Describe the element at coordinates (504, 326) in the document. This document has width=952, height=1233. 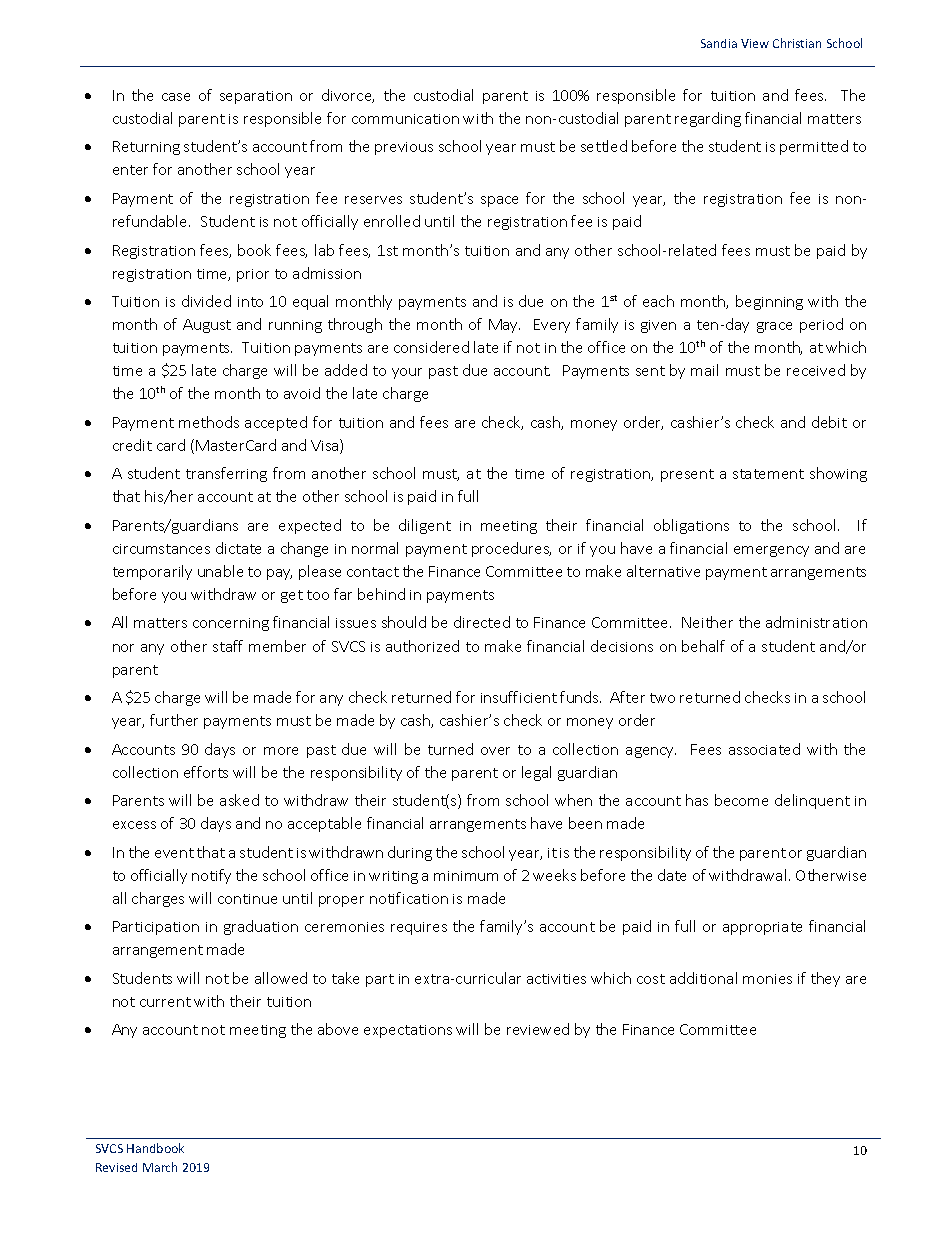
I see `May` at that location.
